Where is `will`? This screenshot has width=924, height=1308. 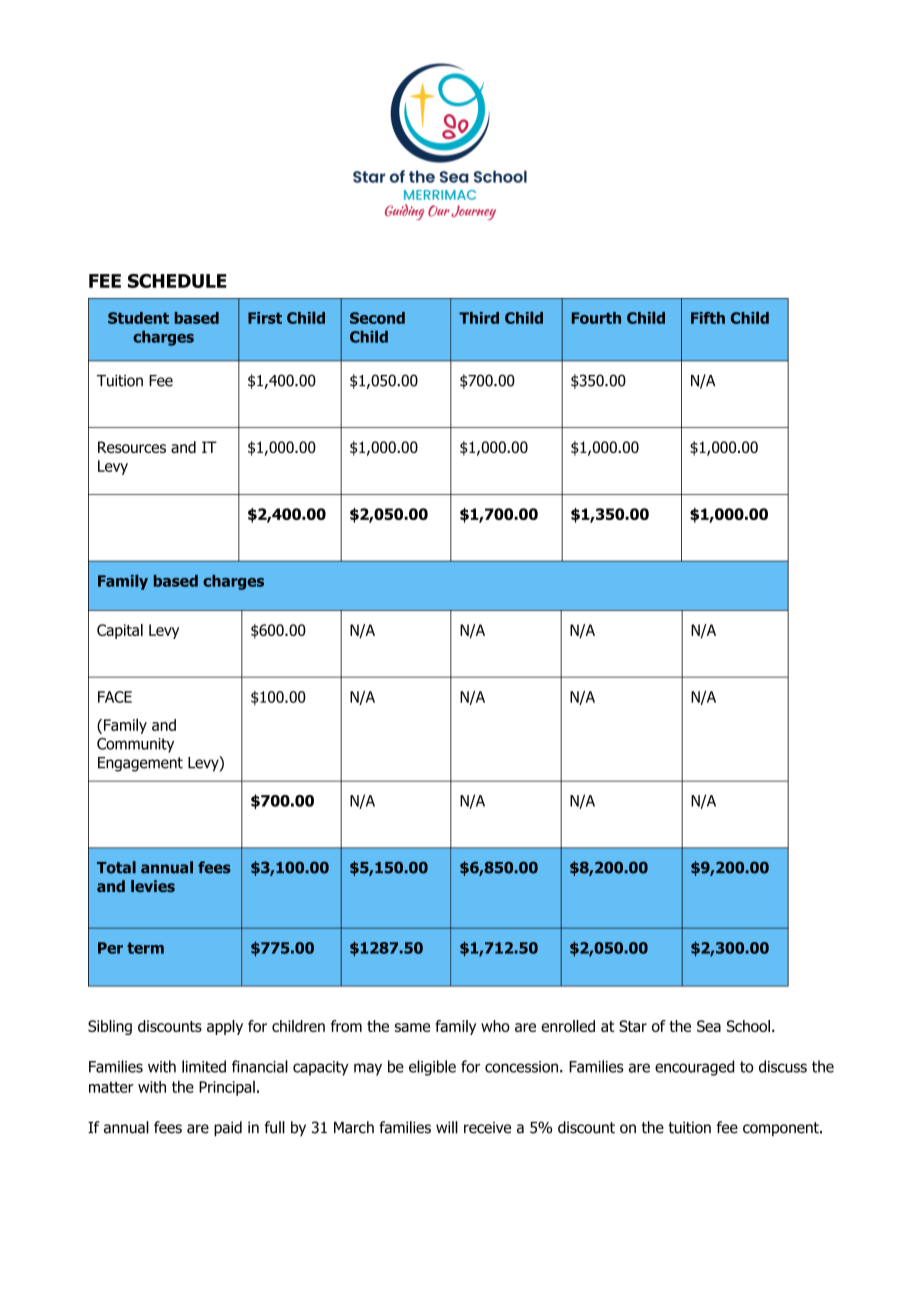
will is located at coordinates (447, 1127).
